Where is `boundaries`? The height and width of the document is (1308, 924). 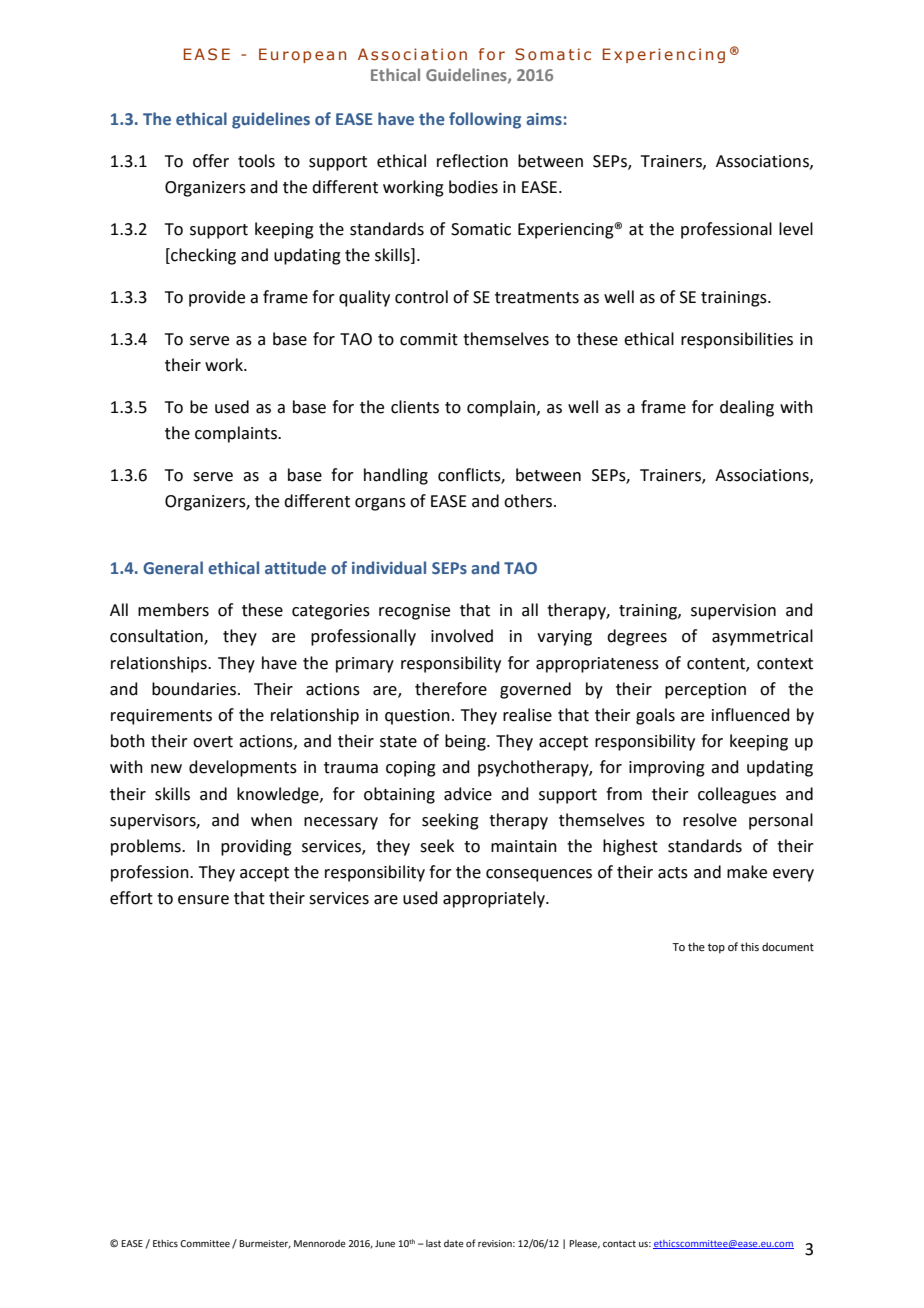 boundaries is located at coordinates (194, 689).
